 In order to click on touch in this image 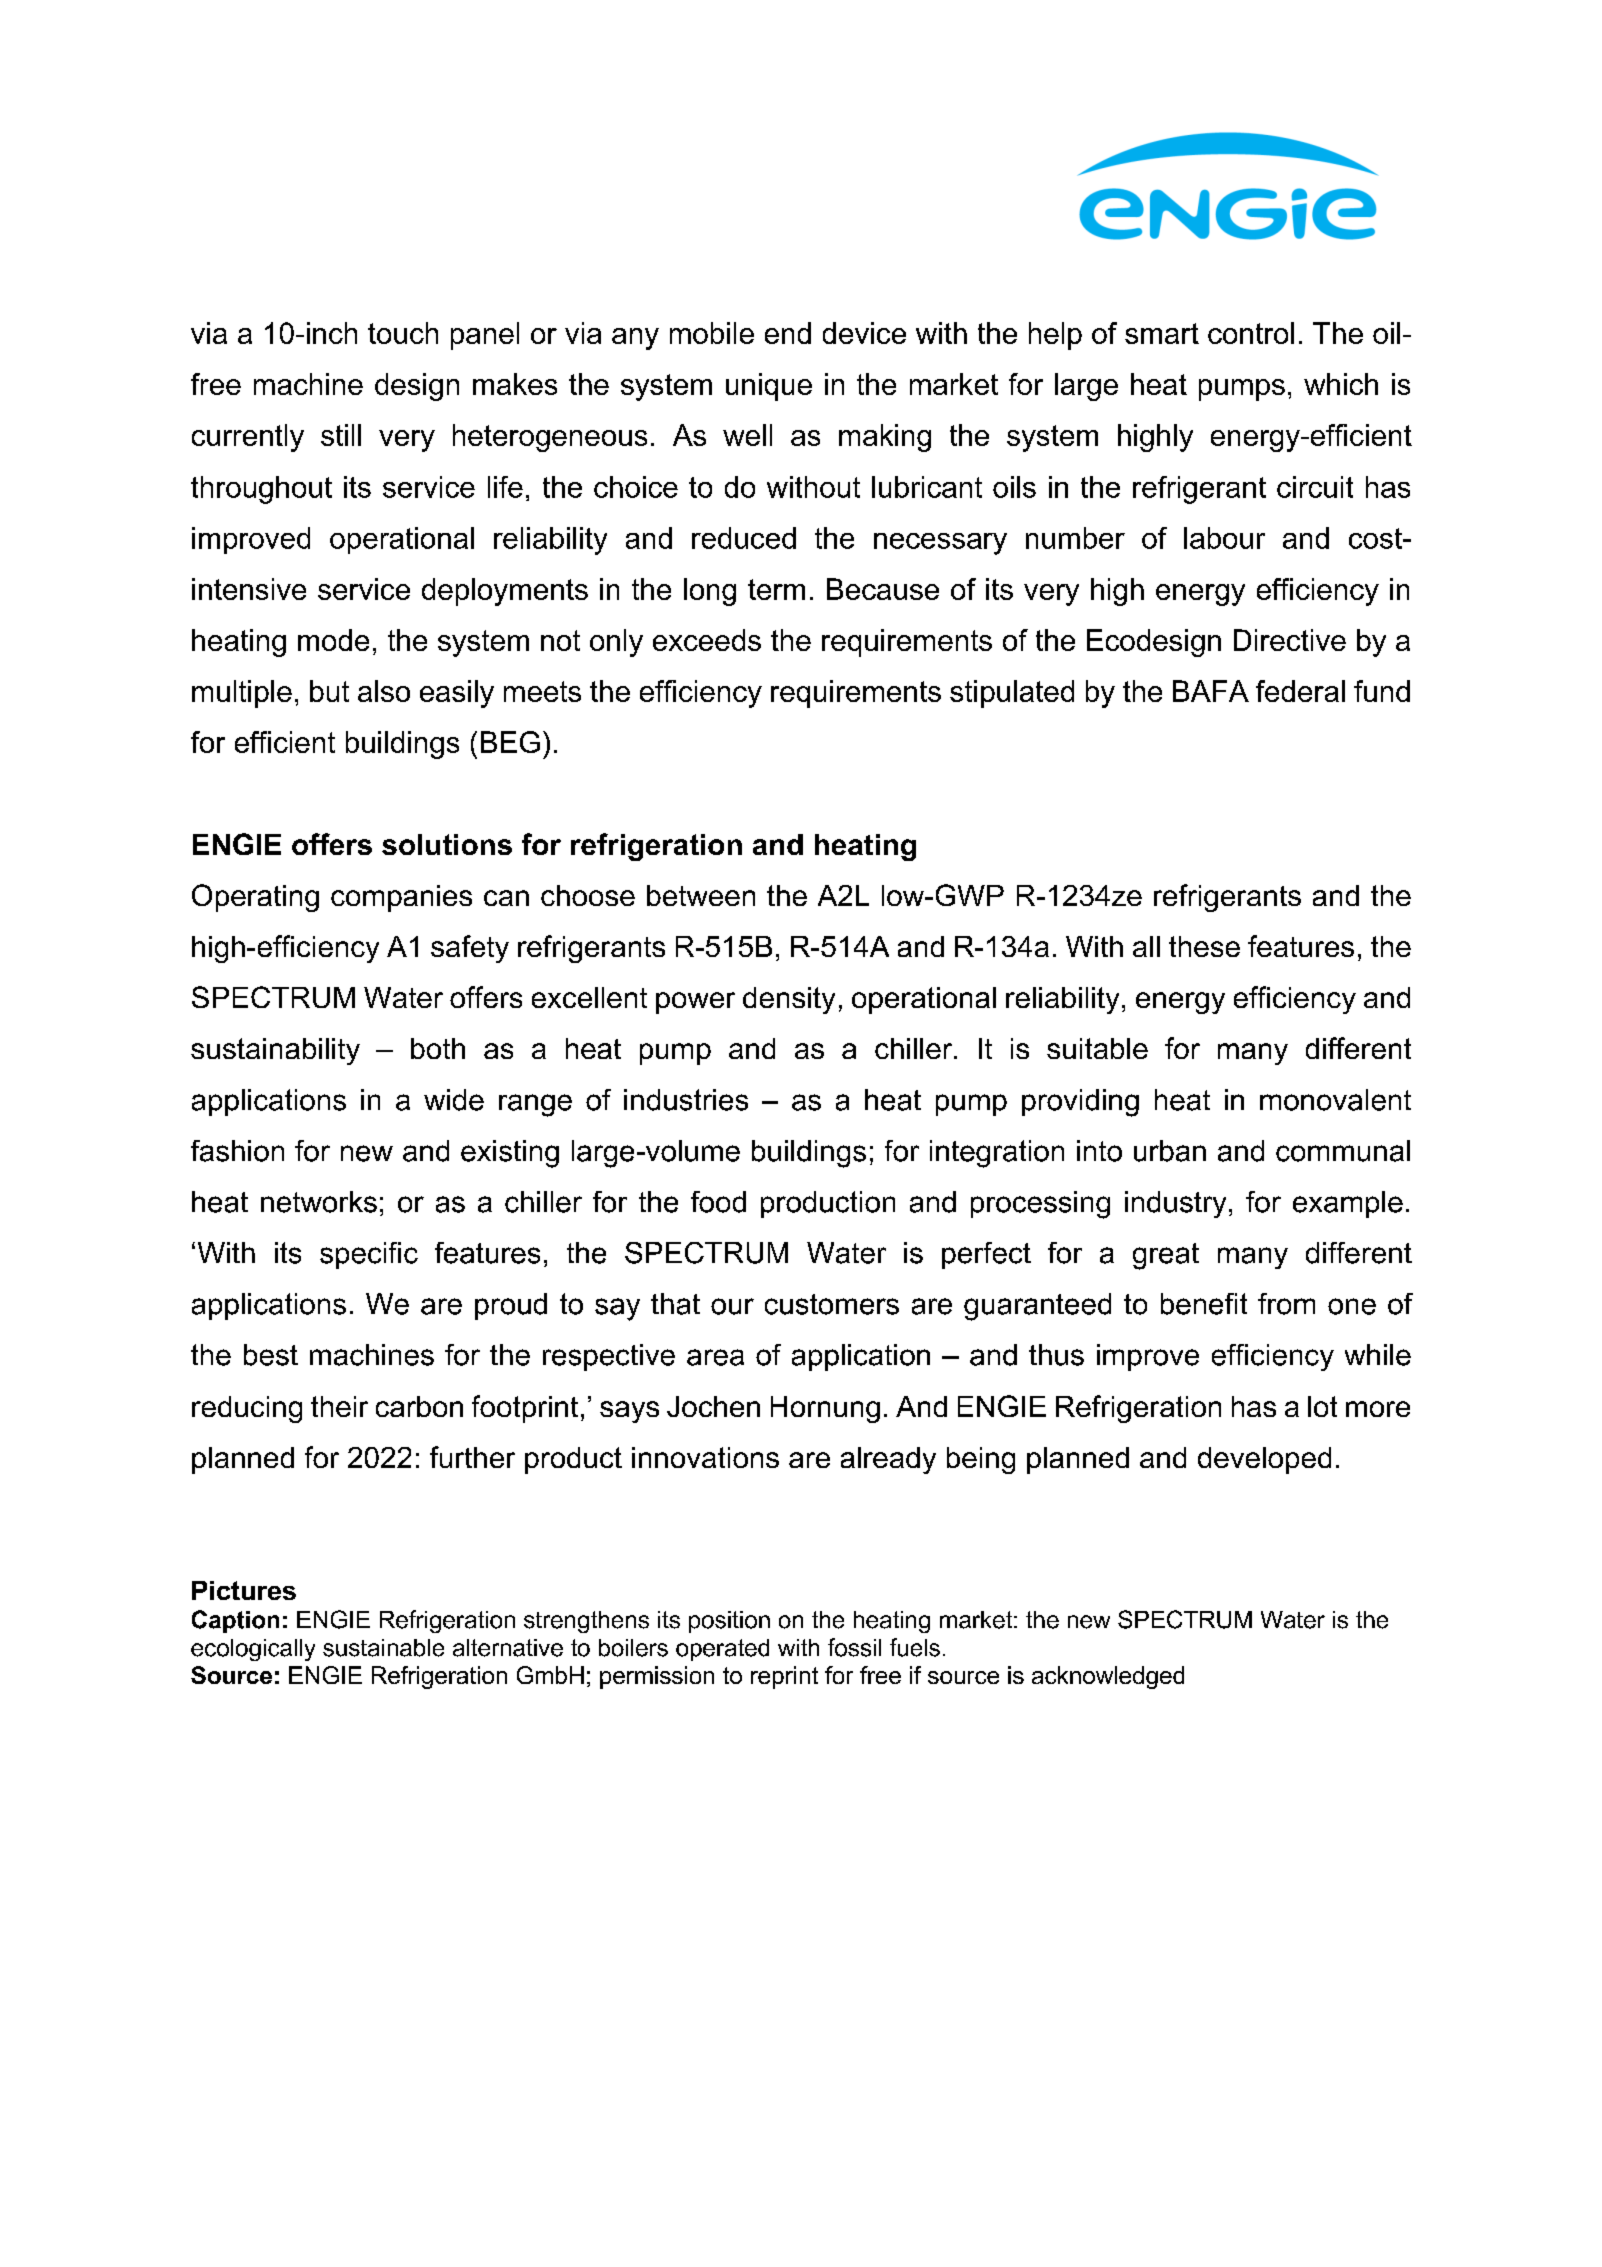, I will do `click(403, 333)`.
